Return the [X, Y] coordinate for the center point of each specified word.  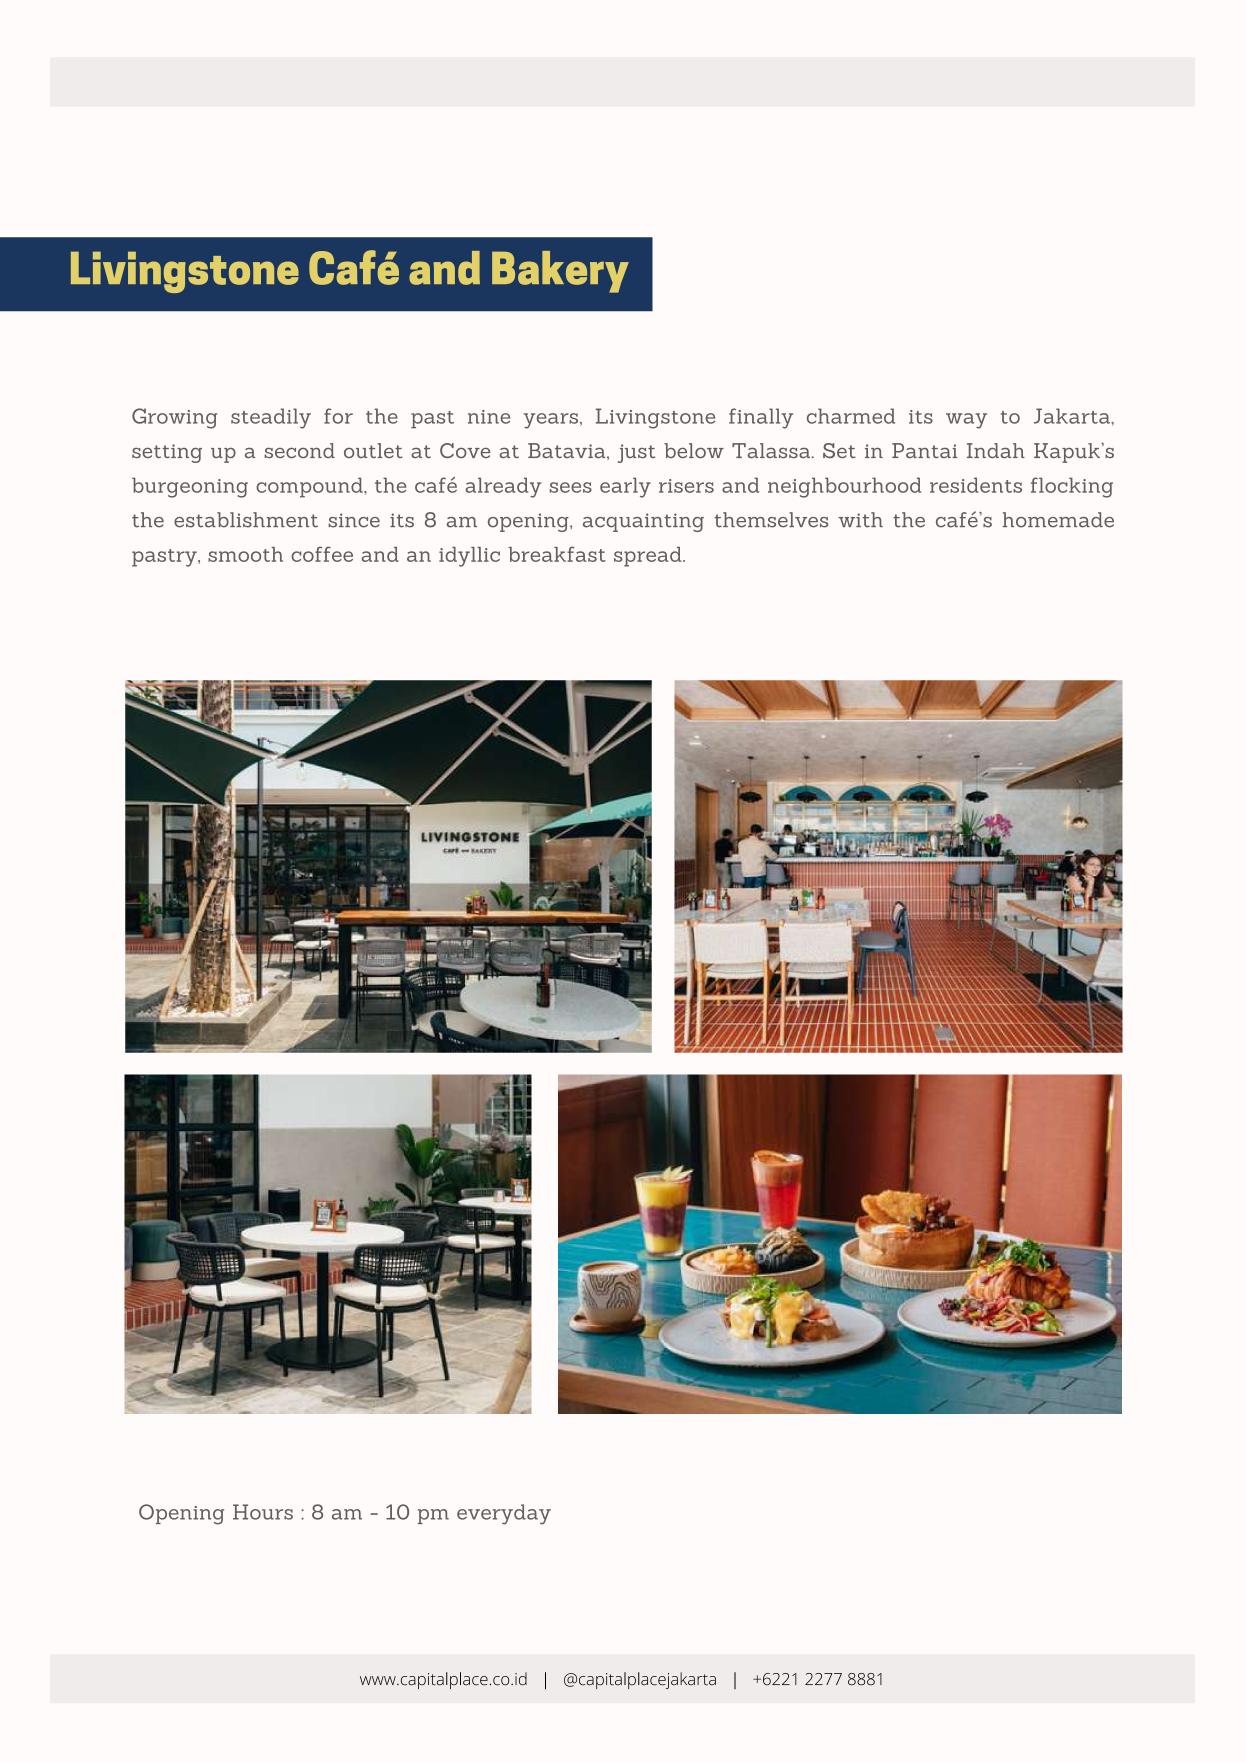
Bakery [560, 272]
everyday [504, 1514]
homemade [1058, 520]
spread [649, 557]
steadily [271, 418]
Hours [263, 1512]
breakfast [557, 554]
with [860, 520]
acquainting [643, 522]
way [966, 421]
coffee [322, 554]
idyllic [469, 557]
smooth [245, 554]
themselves [771, 520]
